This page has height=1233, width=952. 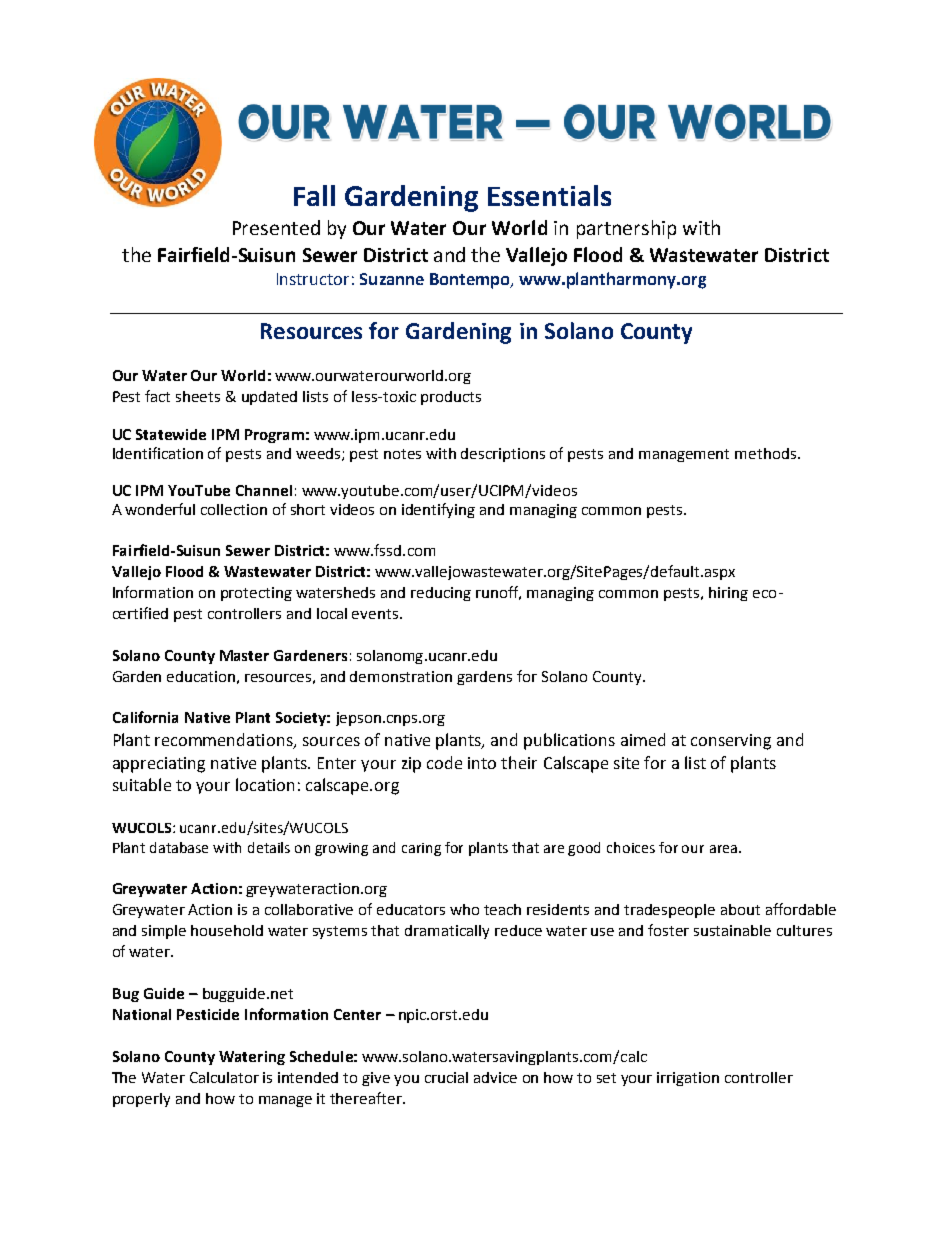 What do you see at coordinates (244, 655) in the page?
I see `Master` at bounding box center [244, 655].
